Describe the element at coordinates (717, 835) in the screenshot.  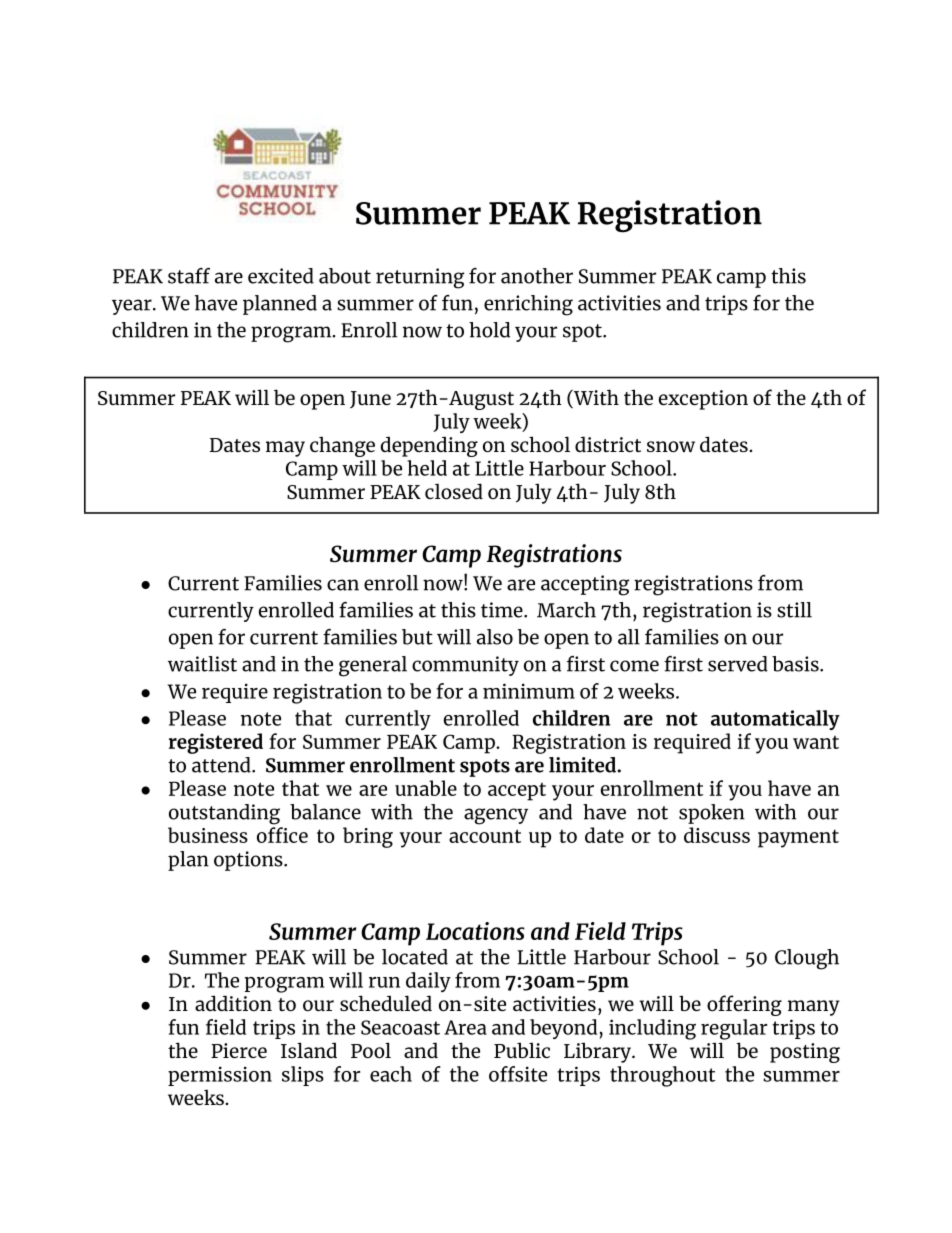
I see `discuss` at that location.
